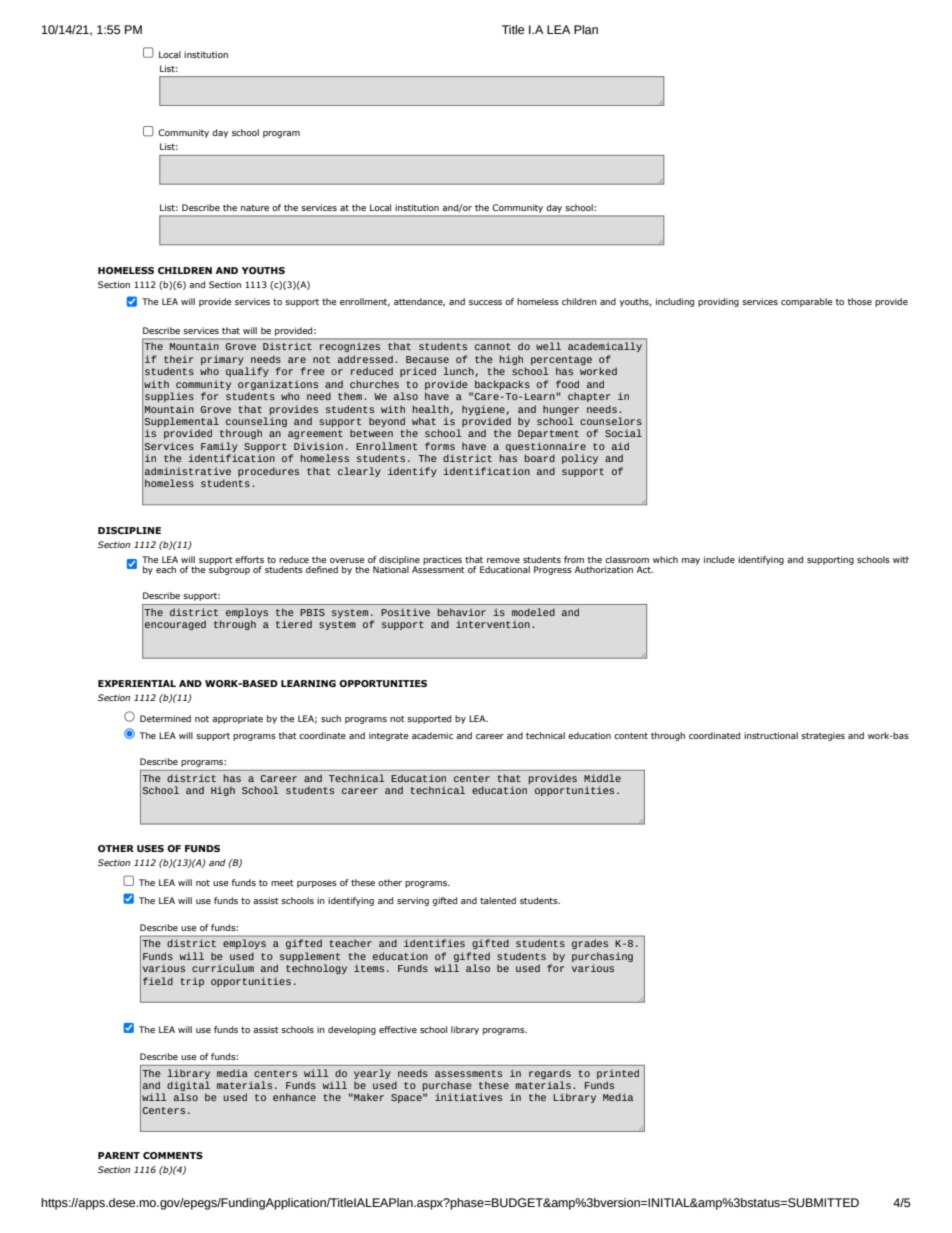  I want to click on initiatives, so click(468, 1097).
